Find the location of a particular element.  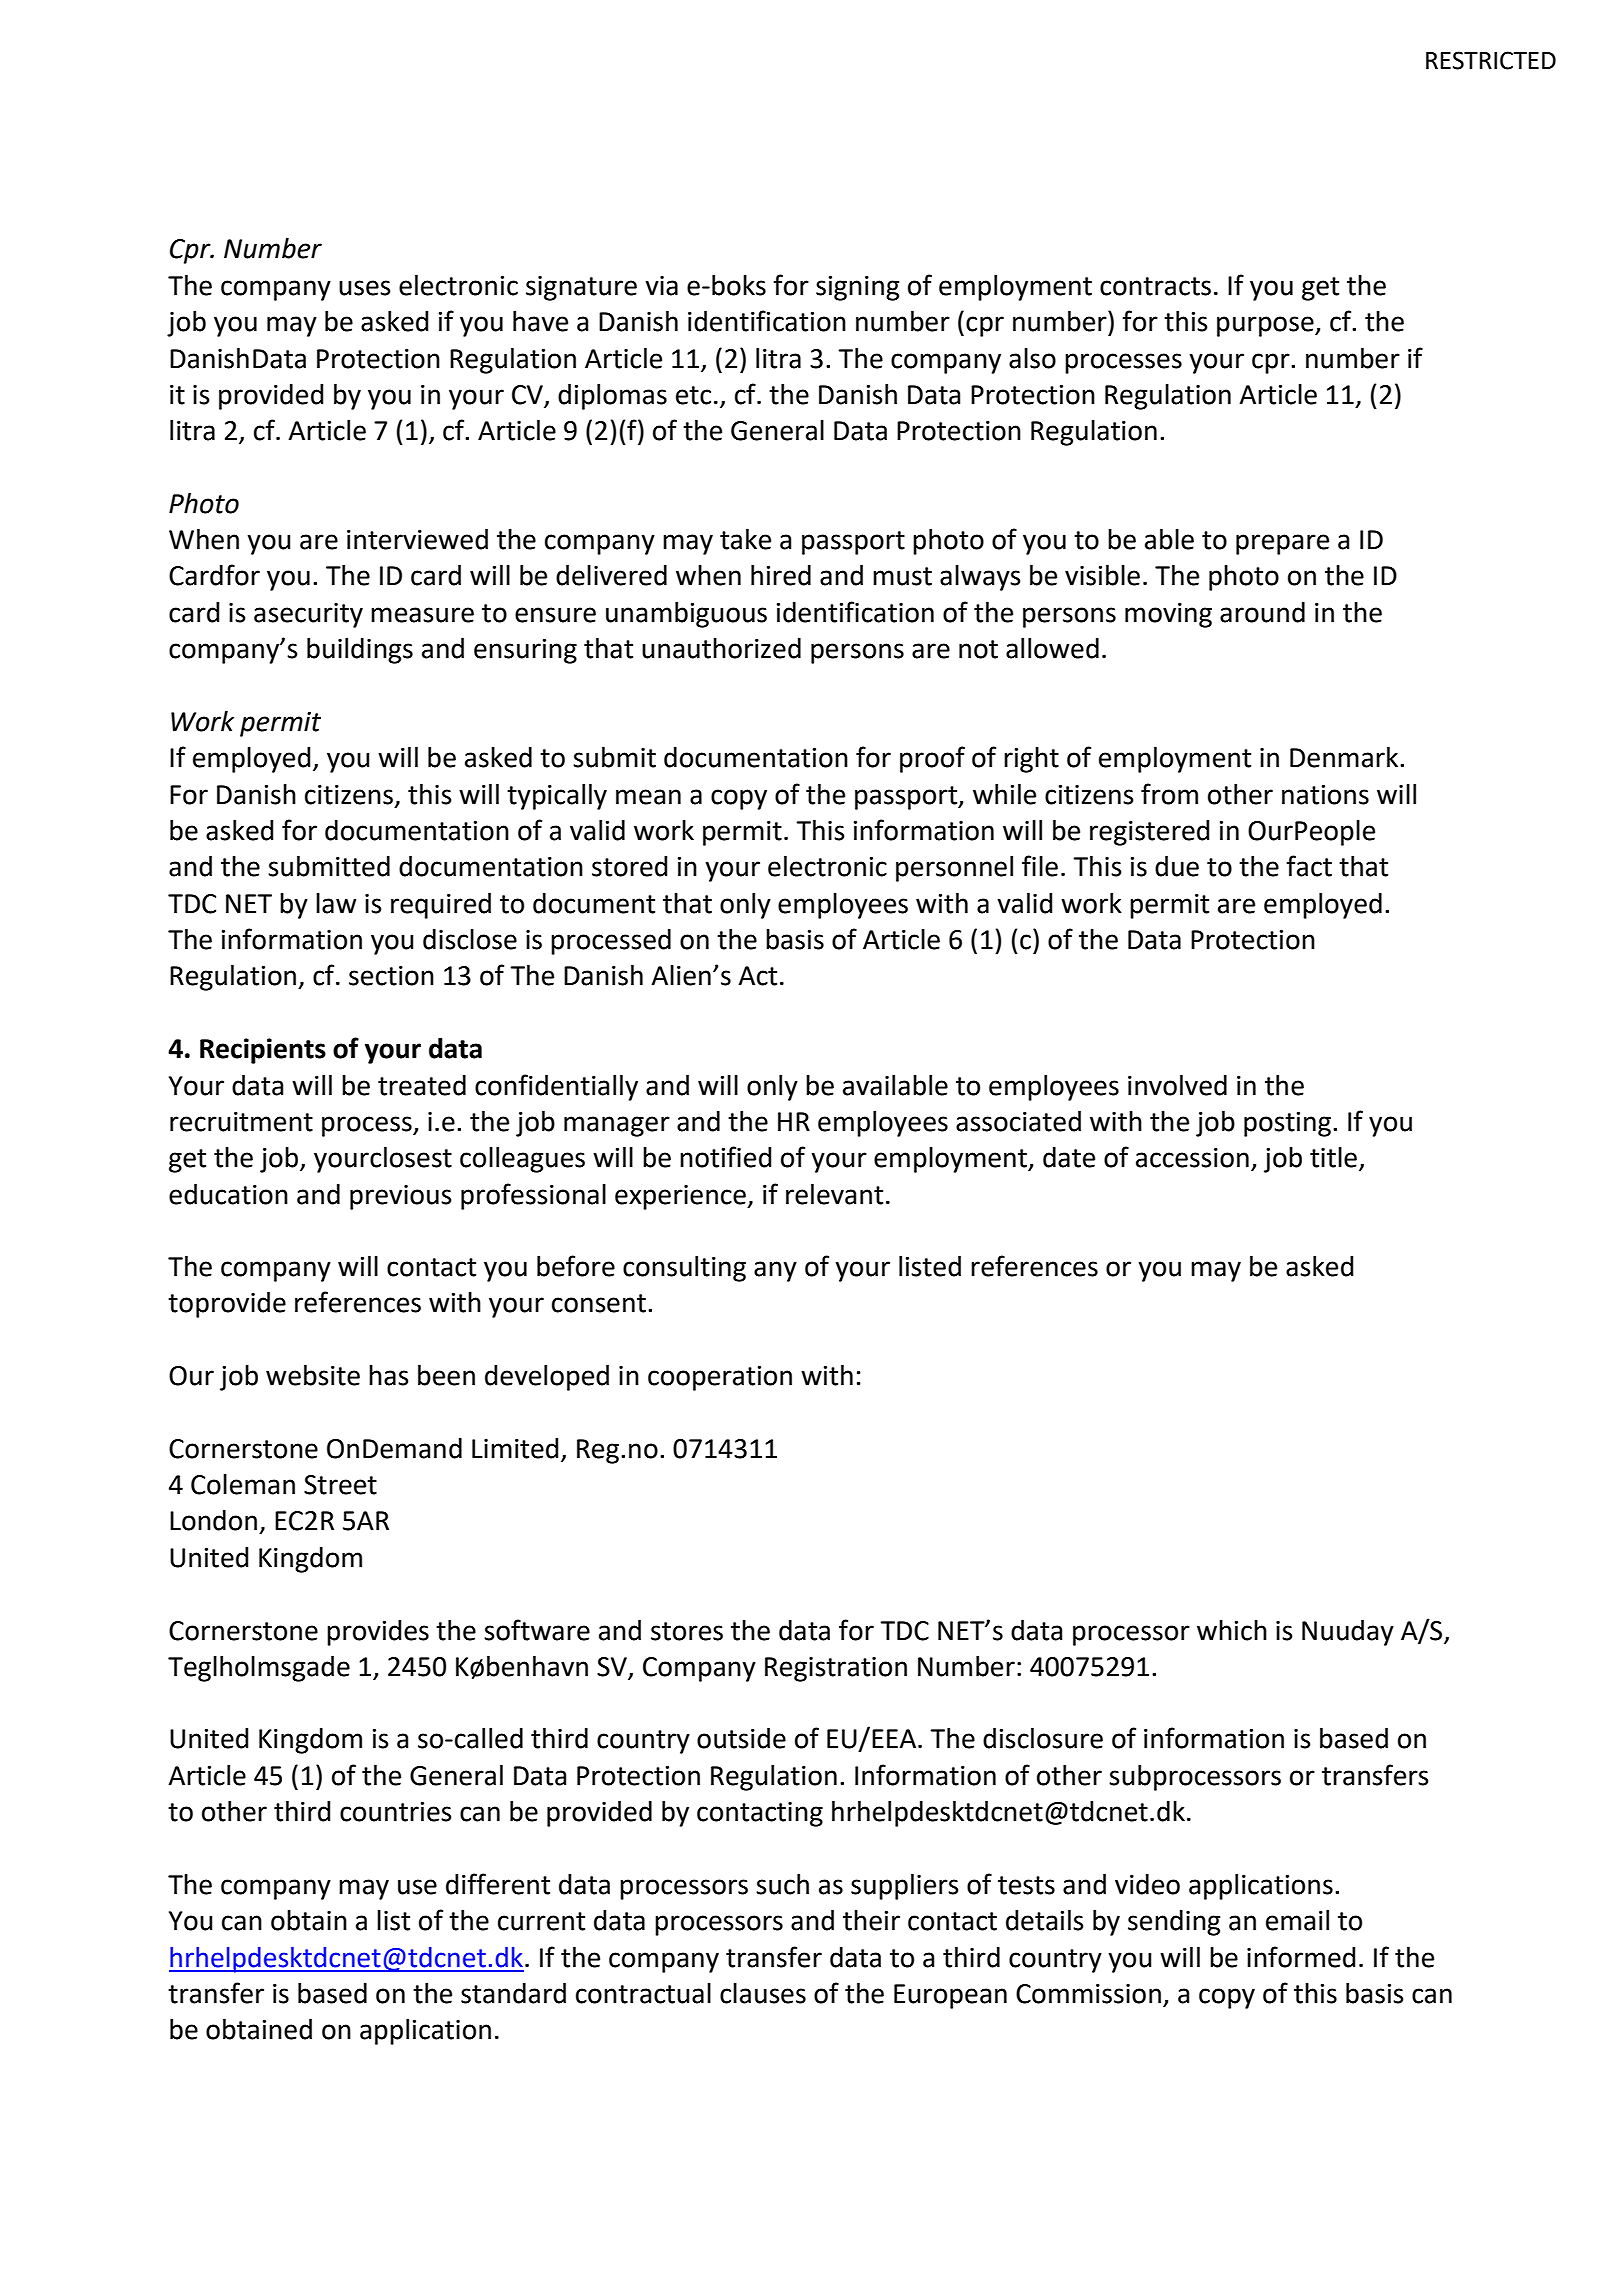

prepare is located at coordinates (1282, 544).
